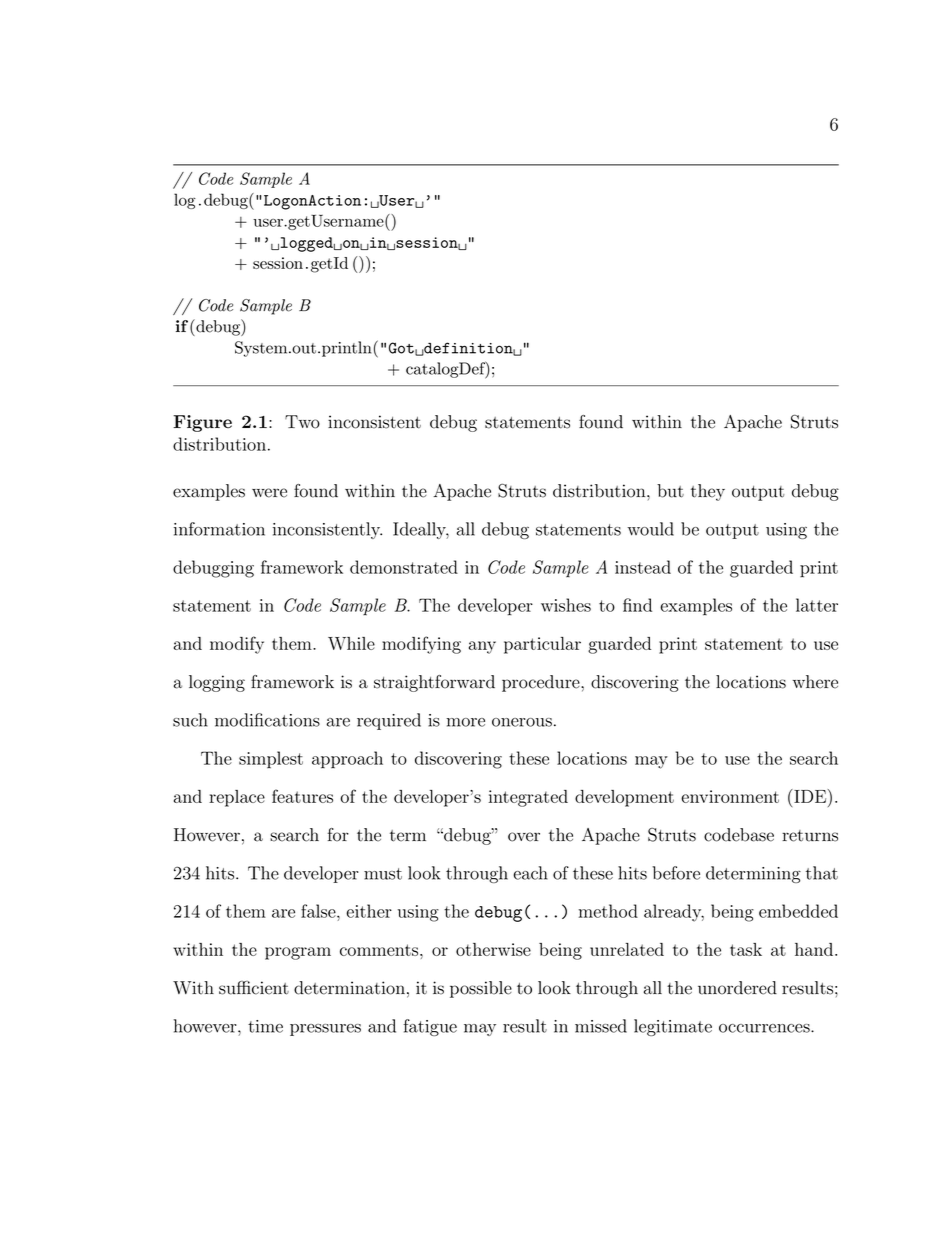  Describe the element at coordinates (817, 605) in the image. I see `latter` at that location.
